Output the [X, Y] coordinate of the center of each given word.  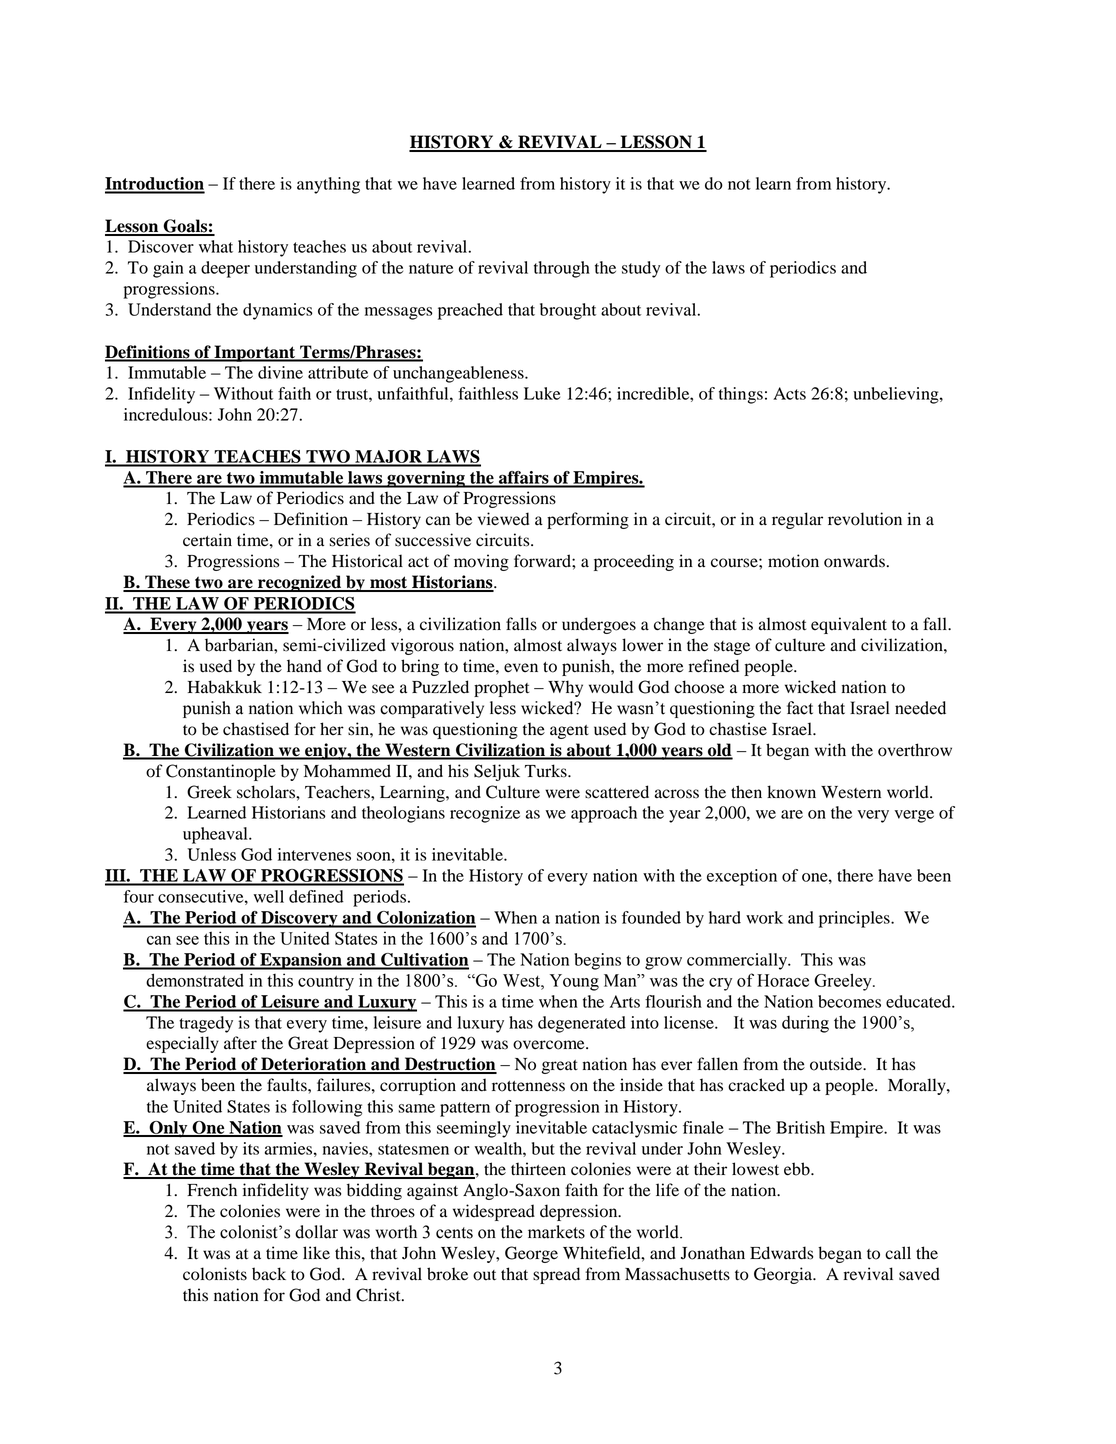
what [216, 246]
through [562, 269]
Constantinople [221, 772]
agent [569, 732]
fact [800, 708]
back [269, 1274]
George [531, 1254]
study [641, 269]
